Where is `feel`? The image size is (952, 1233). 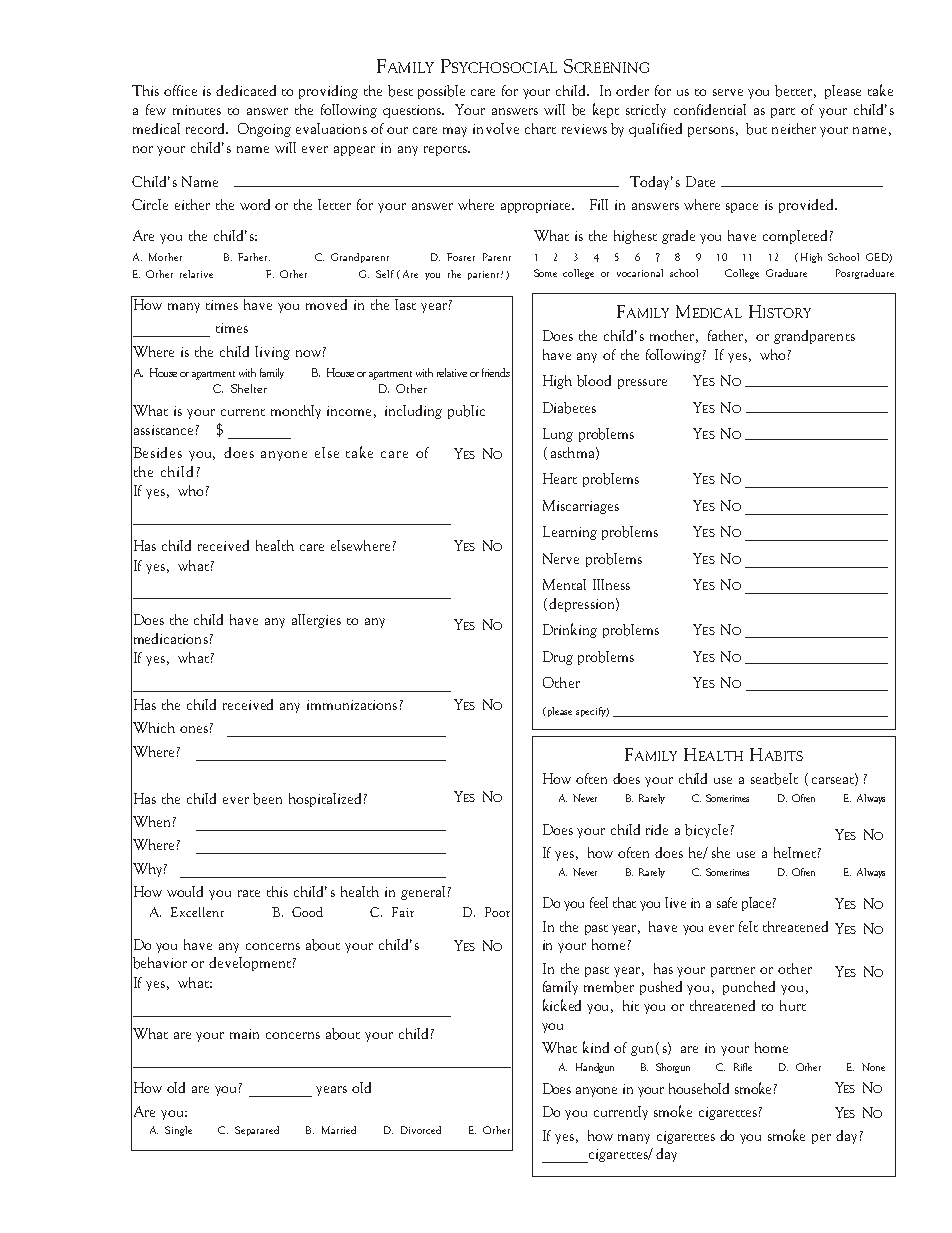
feel is located at coordinates (599, 902).
